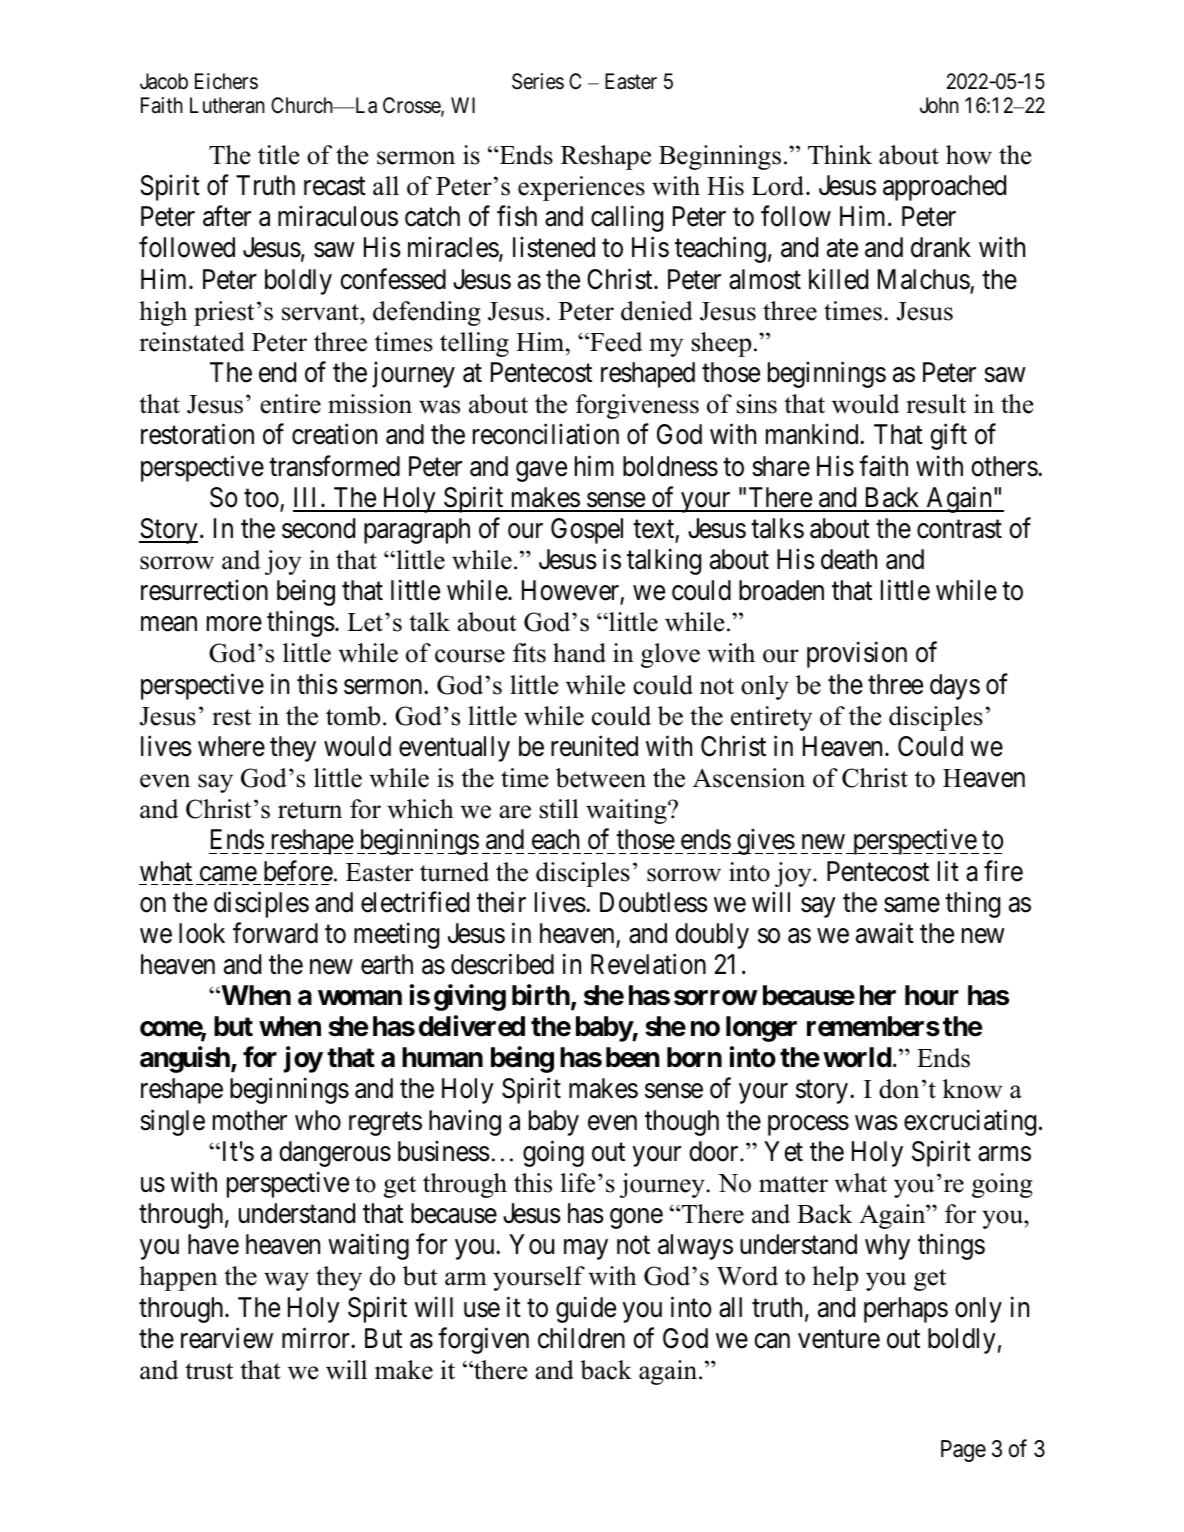 The height and width of the screenshot is (1532, 1184). Describe the element at coordinates (538, 81) in the screenshot. I see `Series` at that location.
